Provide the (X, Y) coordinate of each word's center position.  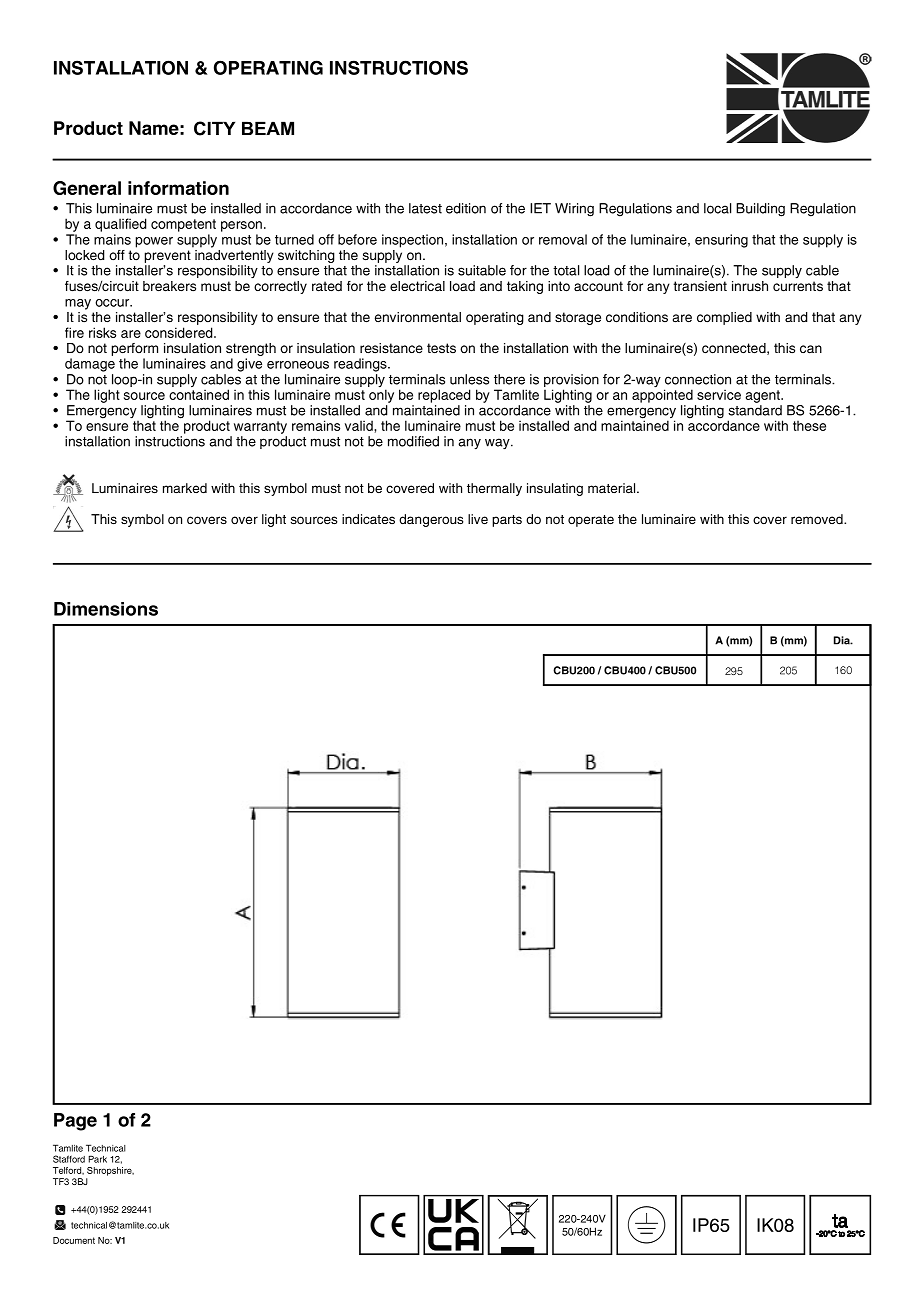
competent (183, 225)
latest (425, 208)
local (717, 208)
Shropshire (110, 1171)
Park (98, 1159)
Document (74, 1240)
